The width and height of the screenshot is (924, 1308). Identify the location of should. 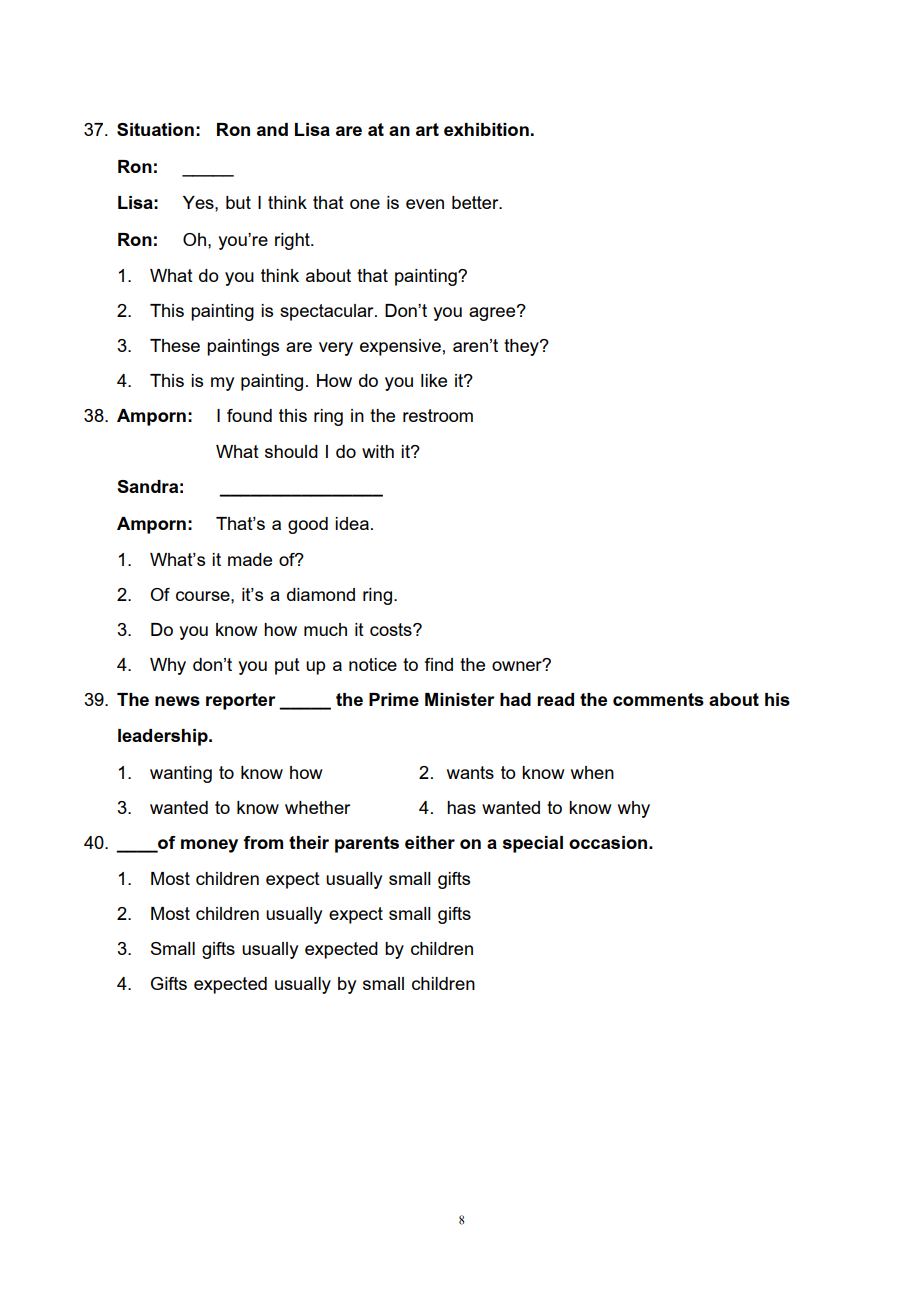
(291, 451).
